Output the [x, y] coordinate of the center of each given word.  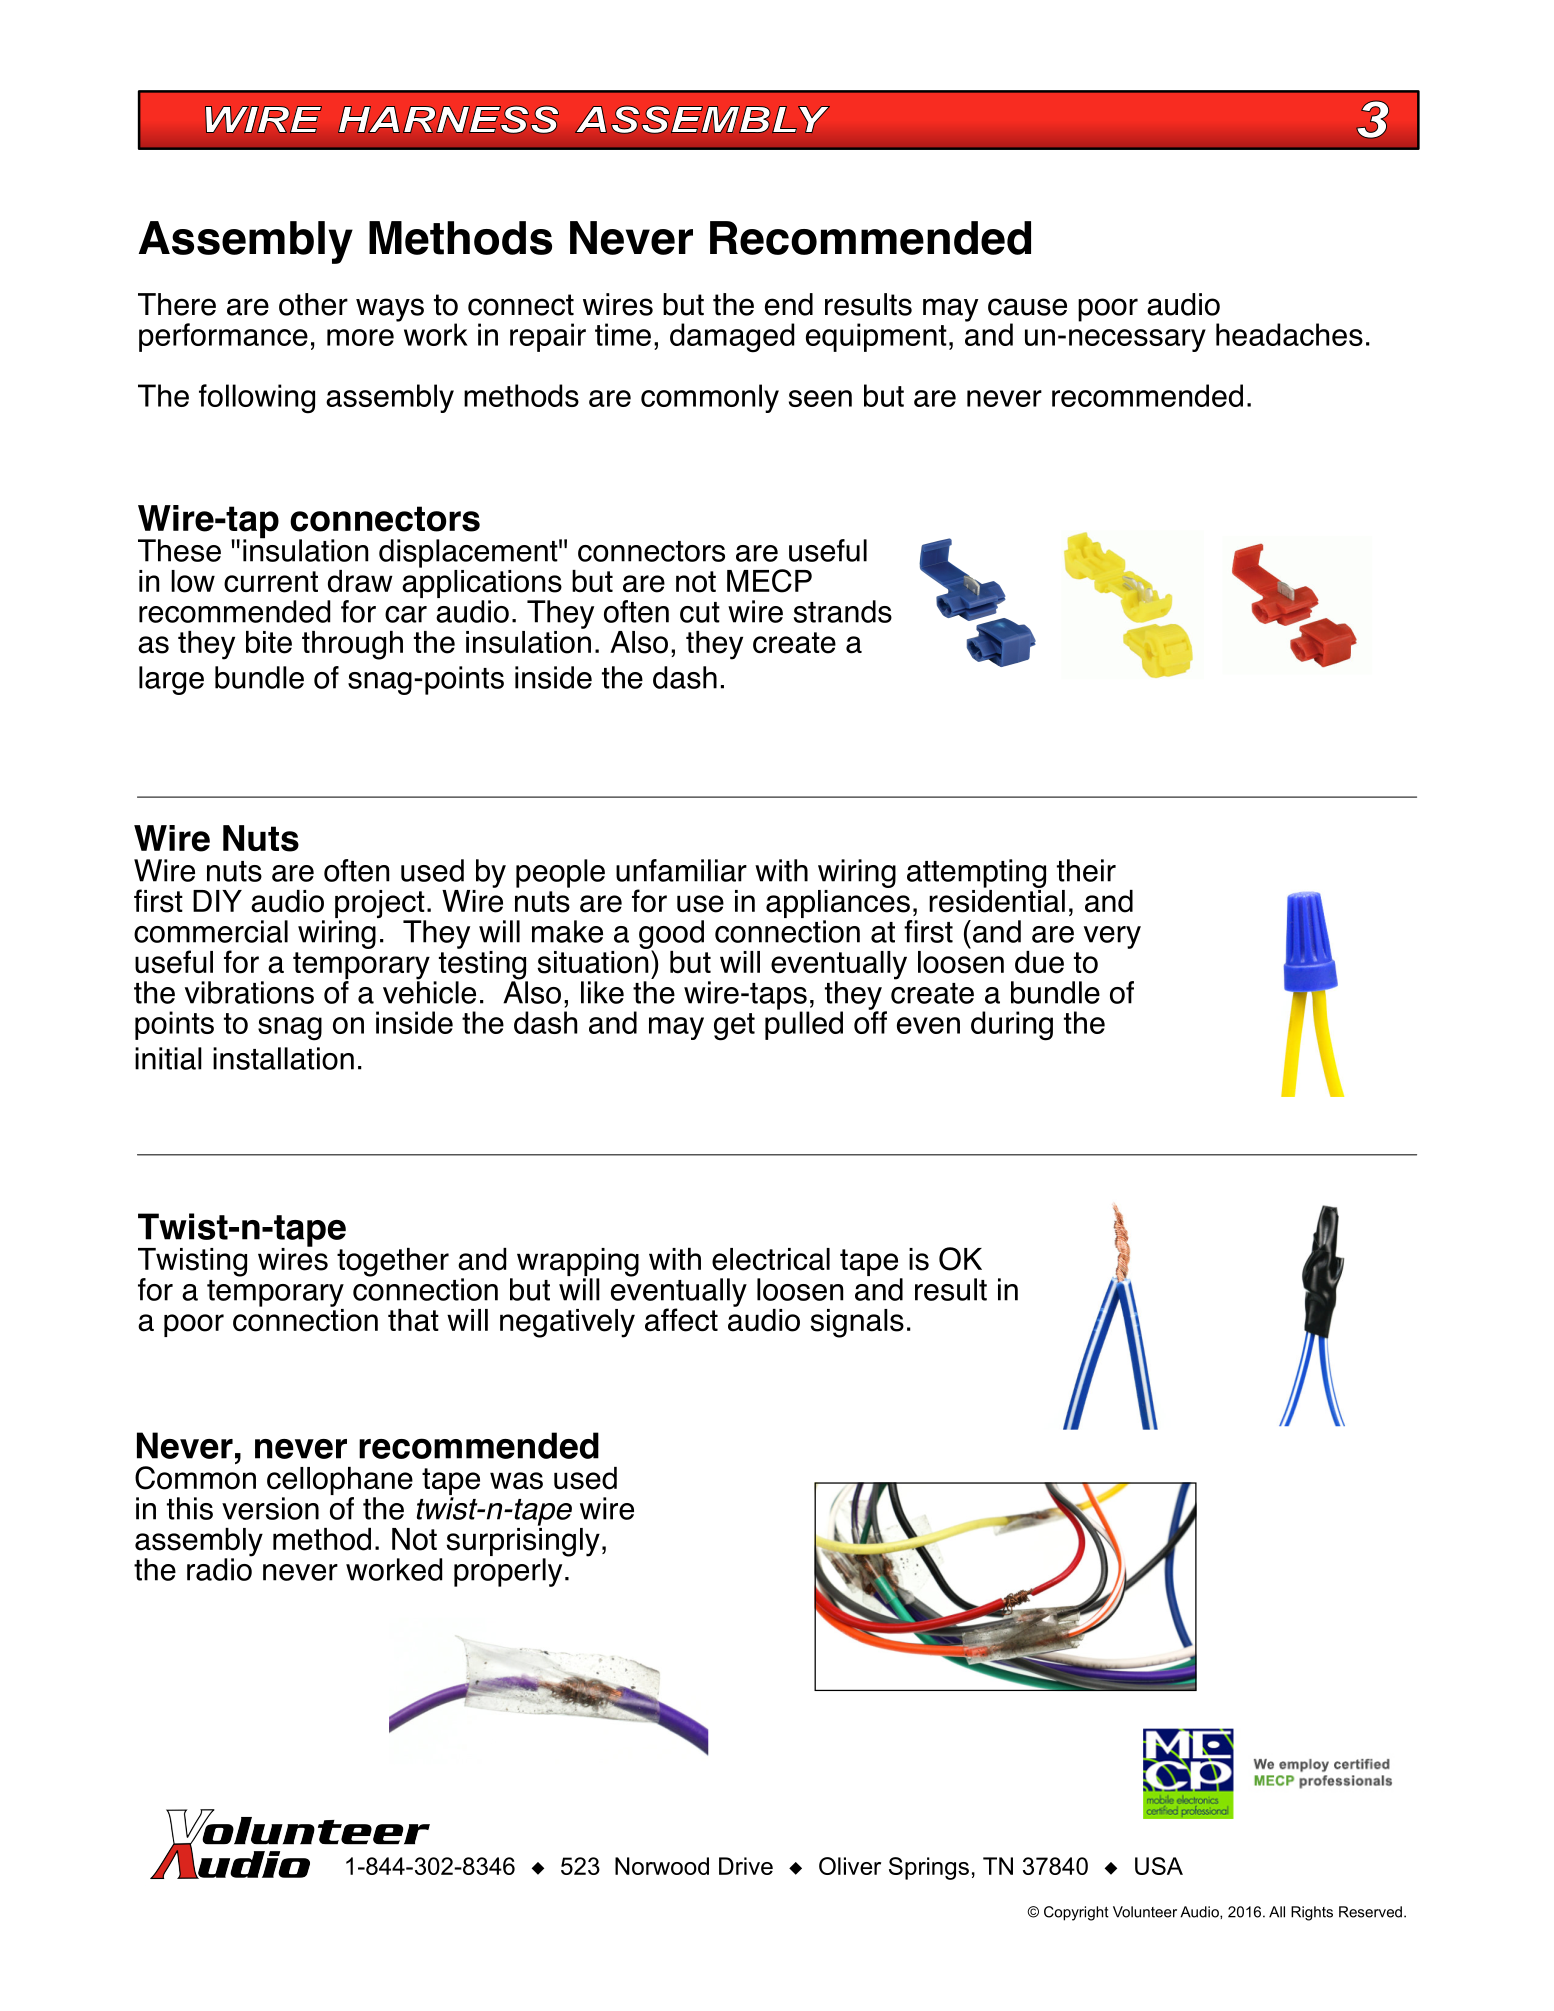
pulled [804, 1024]
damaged [732, 338]
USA [1159, 1866]
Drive [746, 1866]
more [360, 337]
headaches [1289, 334]
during [1012, 1026]
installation [283, 1058]
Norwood [662, 1866]
